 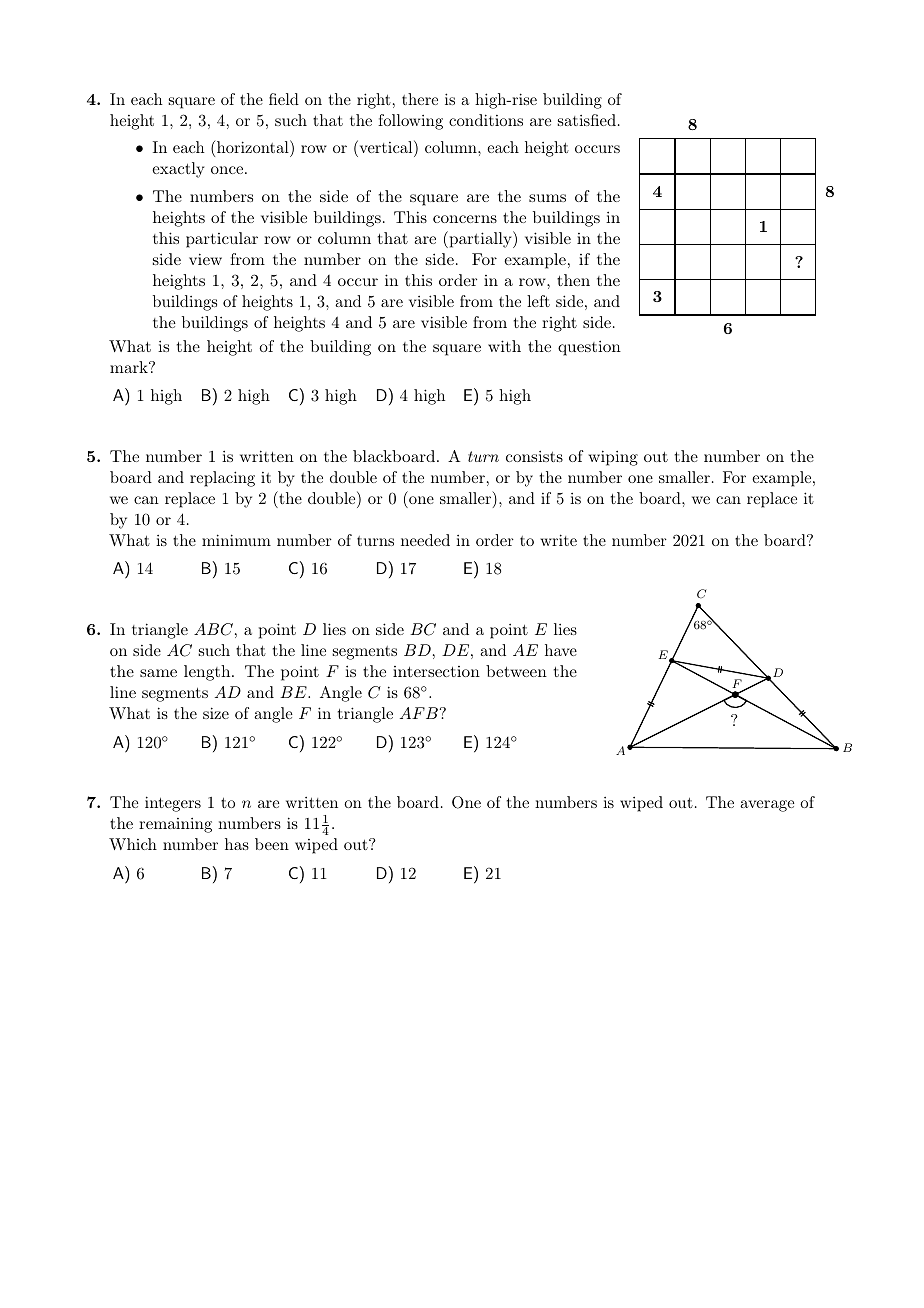 I want to click on satisfied, so click(x=587, y=120).
